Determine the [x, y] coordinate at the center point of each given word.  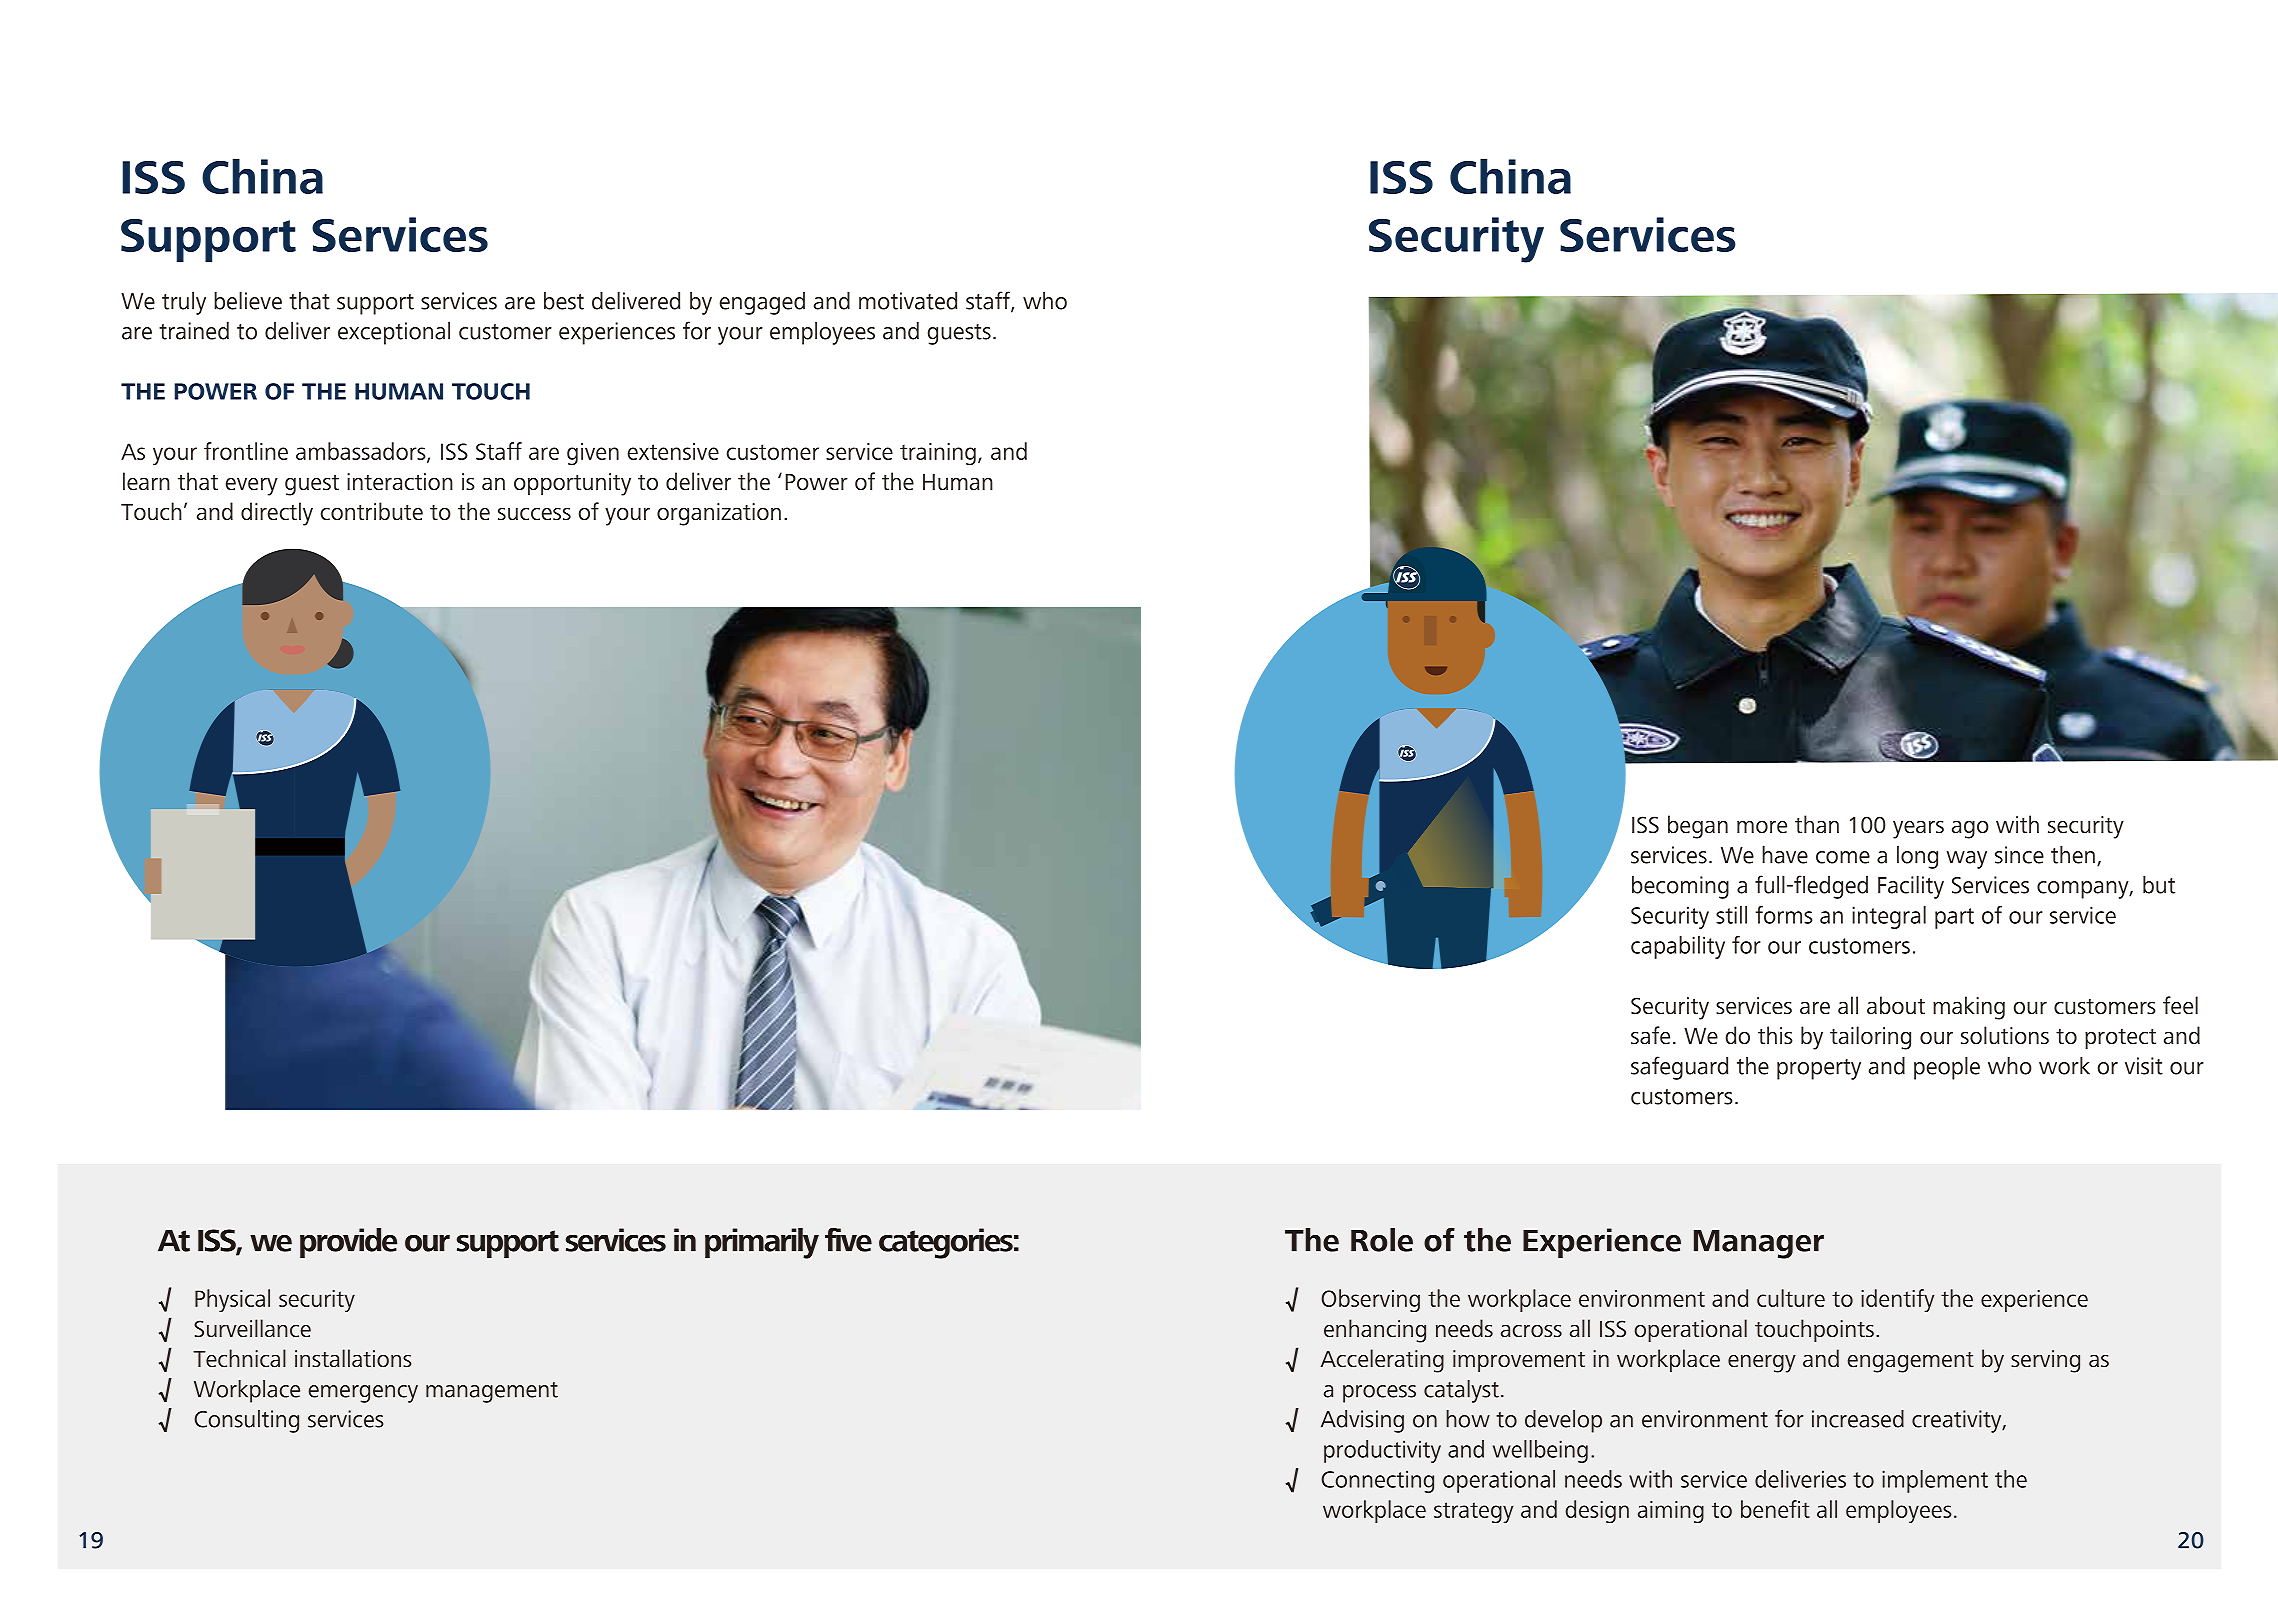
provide [348, 1243]
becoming [1680, 887]
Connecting [1377, 1481]
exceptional [394, 333]
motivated [908, 301]
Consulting [246, 1421]
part [1954, 918]
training [938, 454]
